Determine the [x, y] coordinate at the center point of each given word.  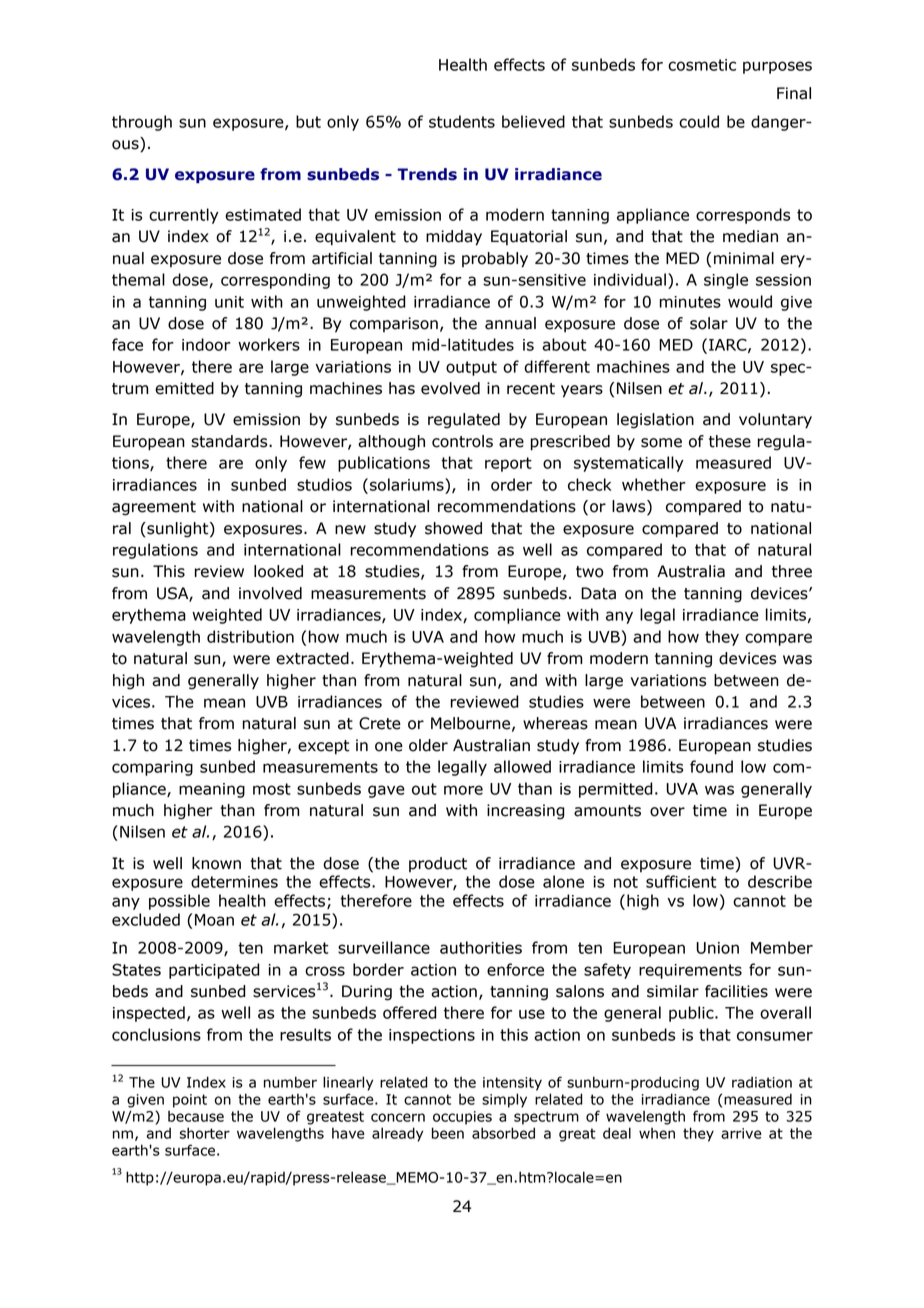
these [730, 441]
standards [230, 441]
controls [462, 441]
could [699, 121]
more [463, 790]
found [711, 766]
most [272, 789]
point [190, 1101]
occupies [462, 1118]
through [142, 123]
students [462, 121]
